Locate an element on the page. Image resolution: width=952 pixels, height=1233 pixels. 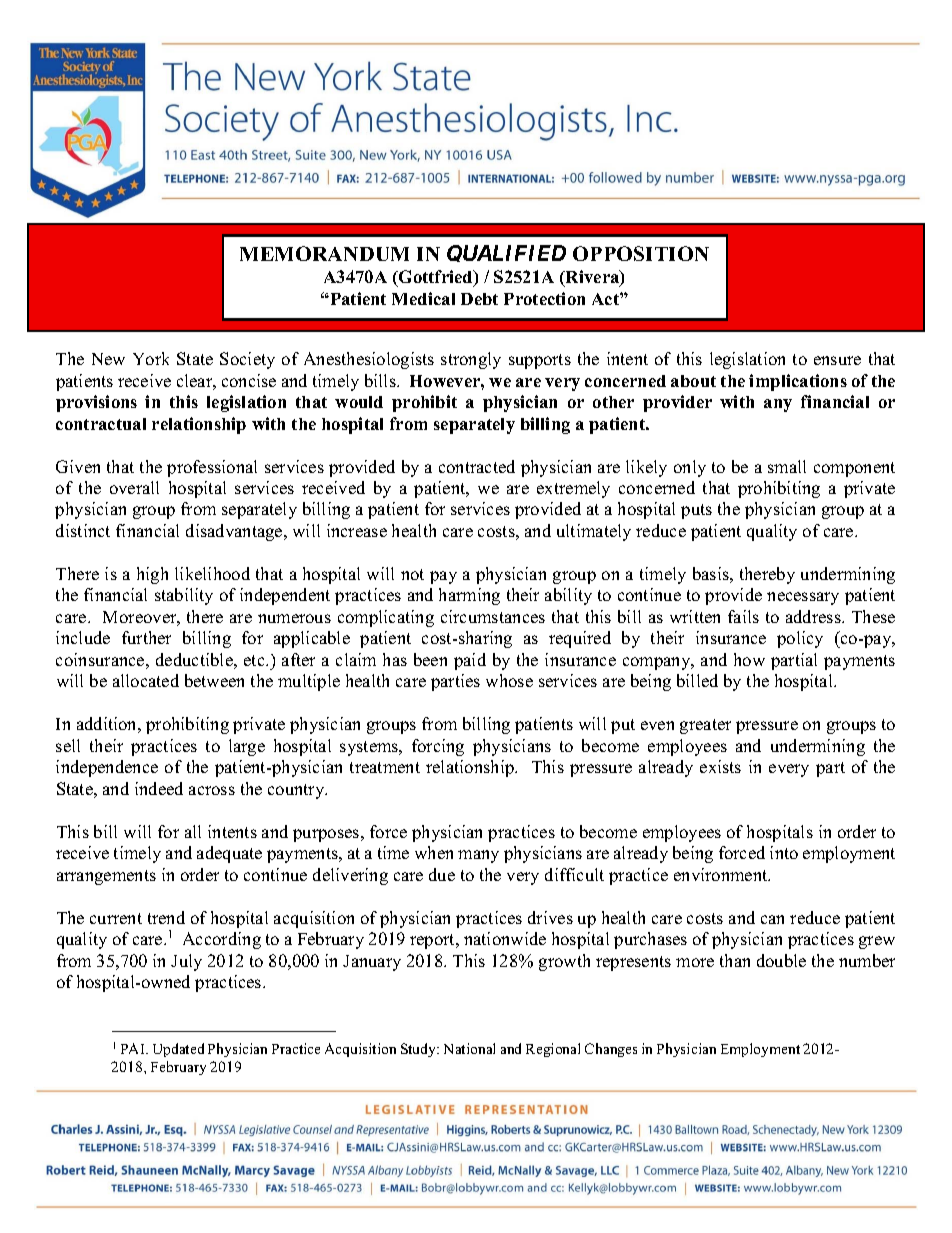
not is located at coordinates (412, 574).
